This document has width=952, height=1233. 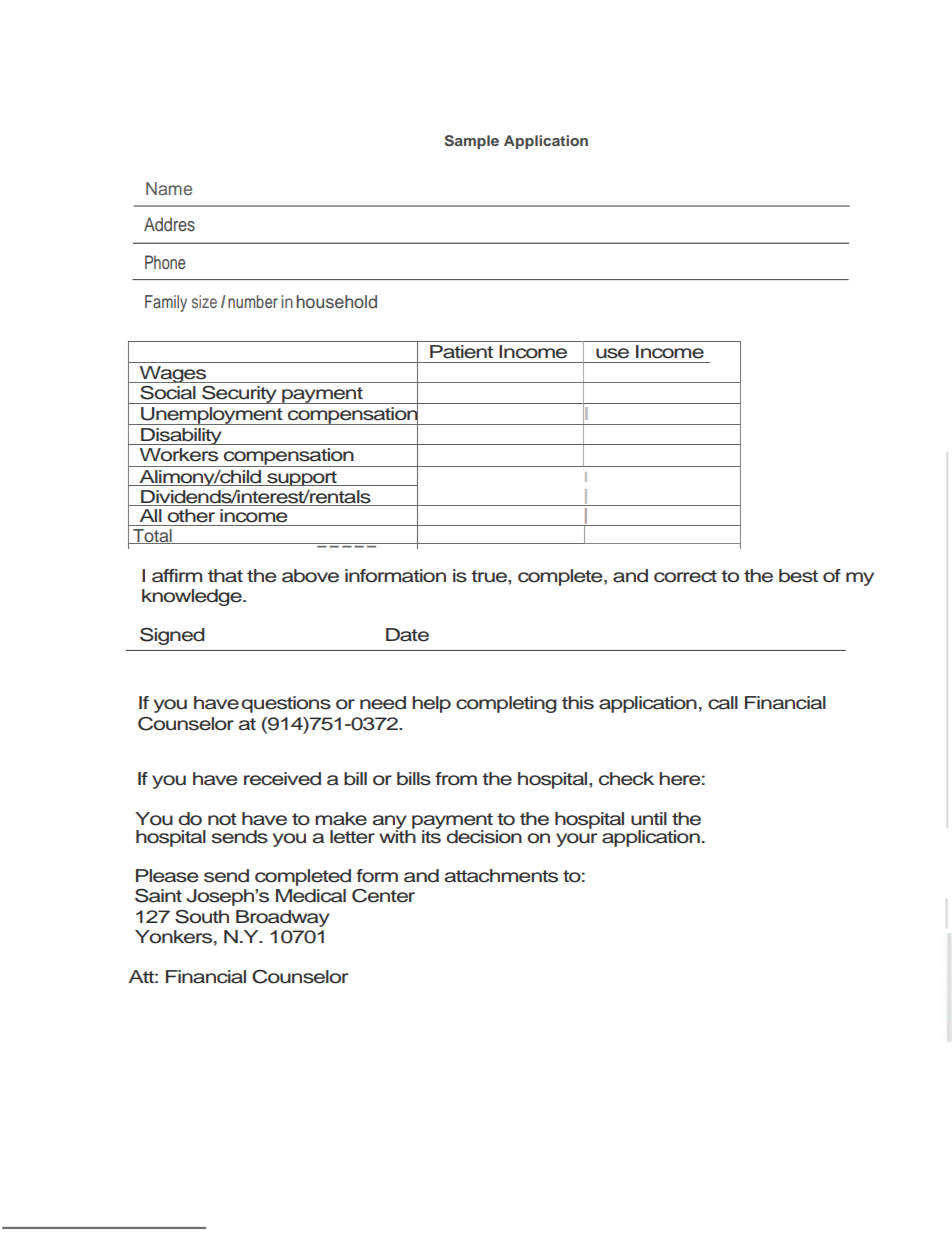 What do you see at coordinates (253, 301) in the document?
I see `number` at bounding box center [253, 301].
